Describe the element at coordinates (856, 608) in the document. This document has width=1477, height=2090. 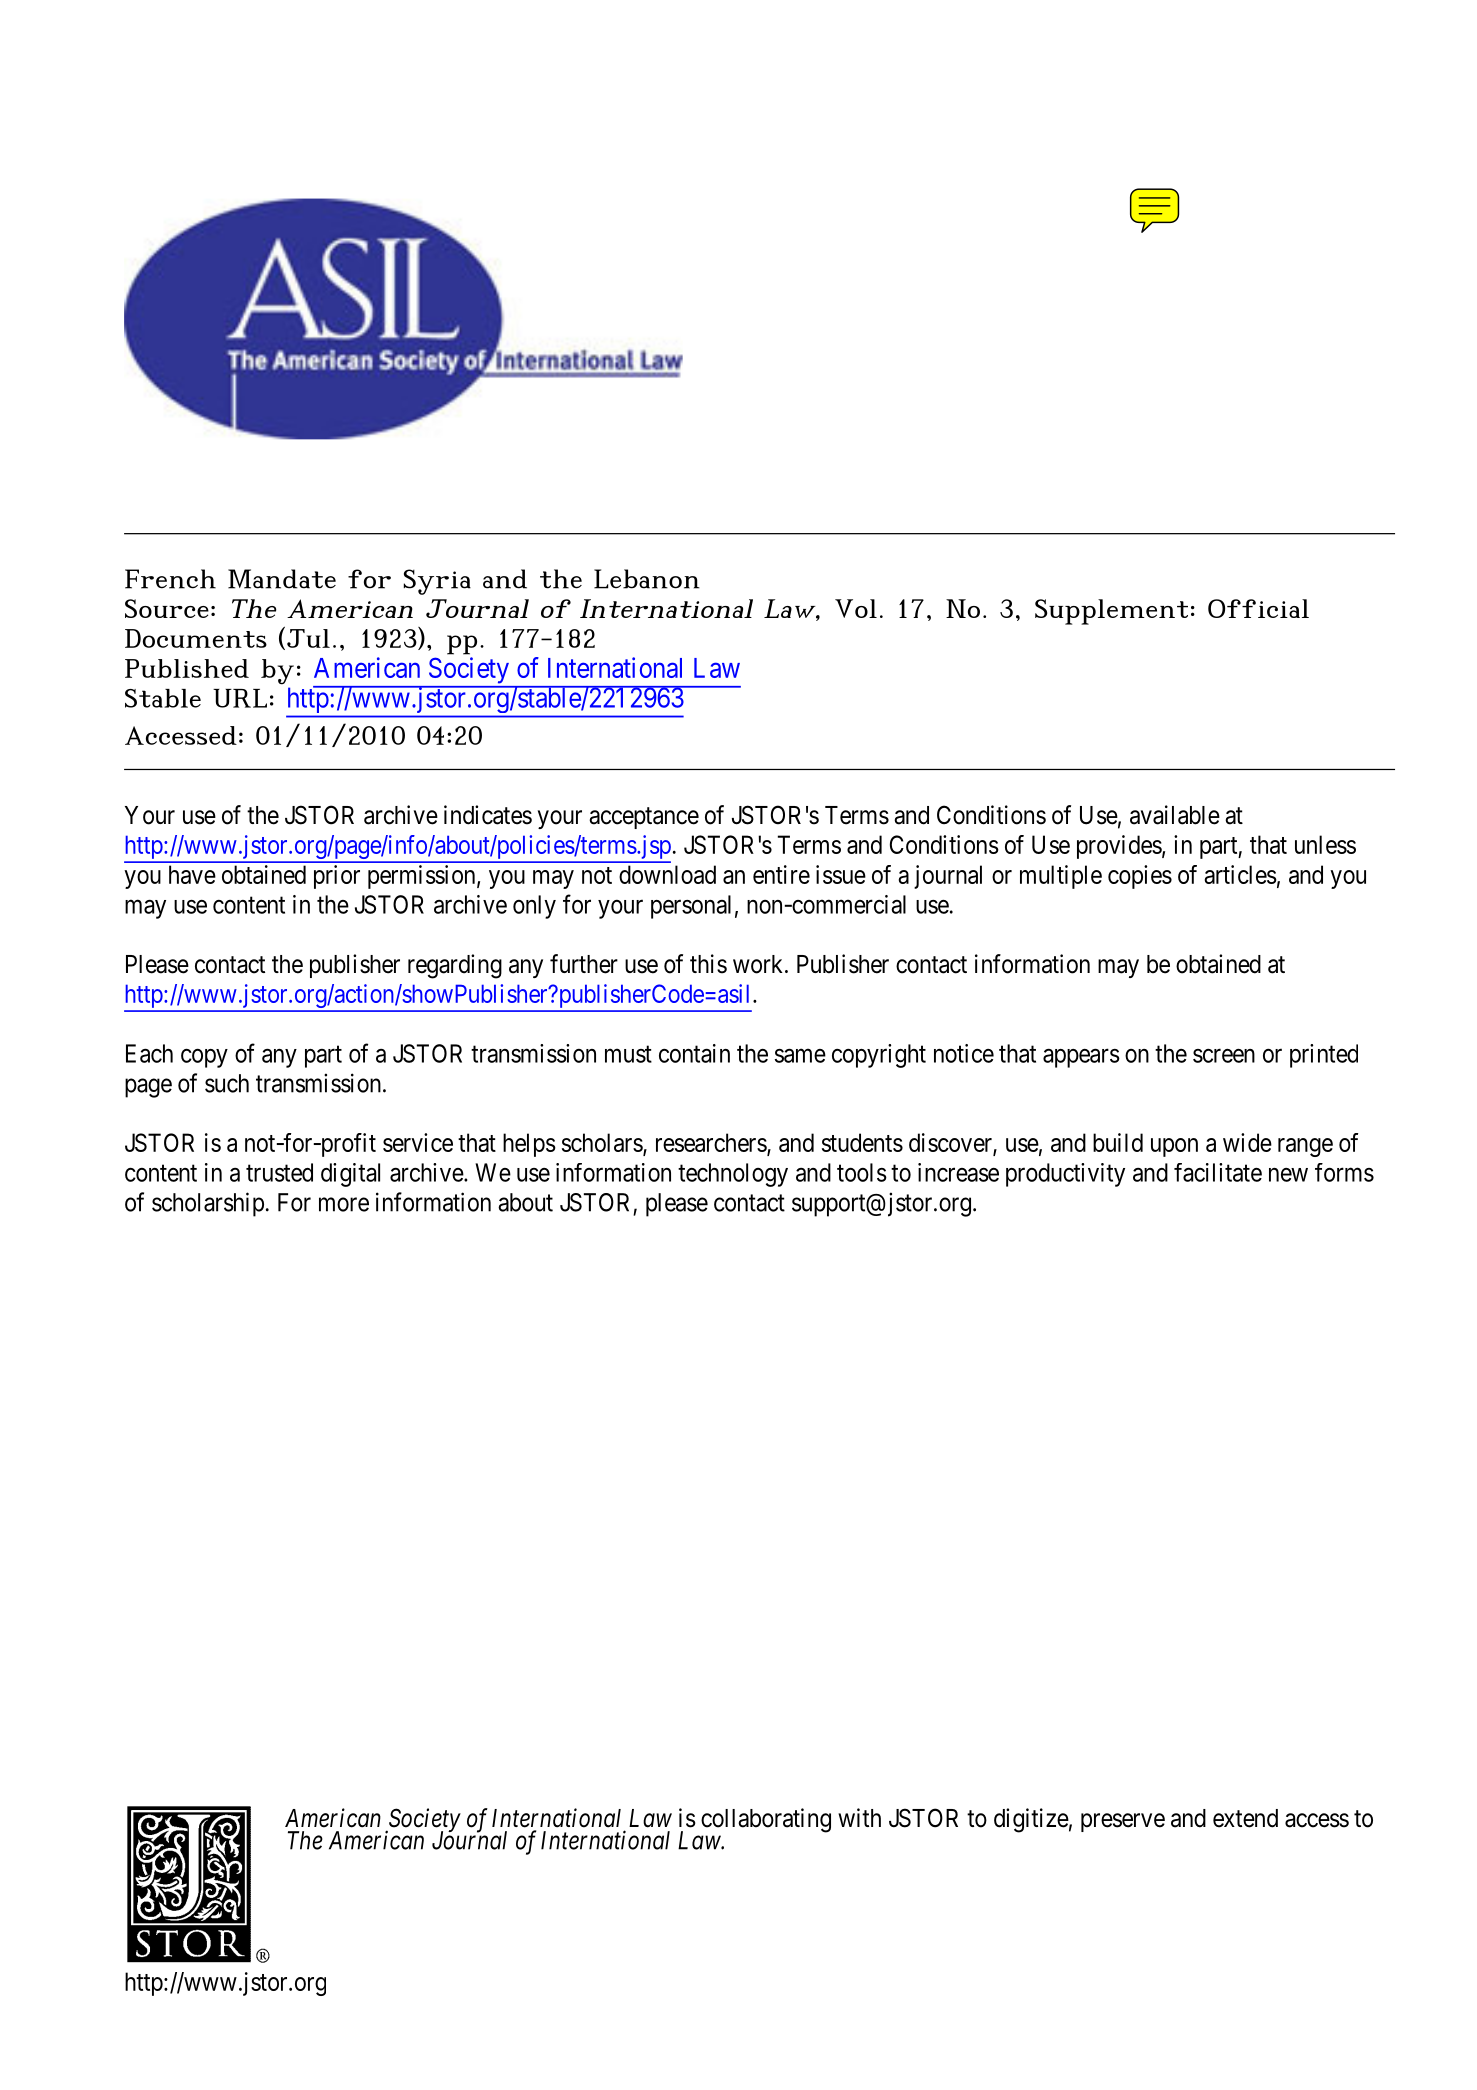
I see `Vol` at that location.
